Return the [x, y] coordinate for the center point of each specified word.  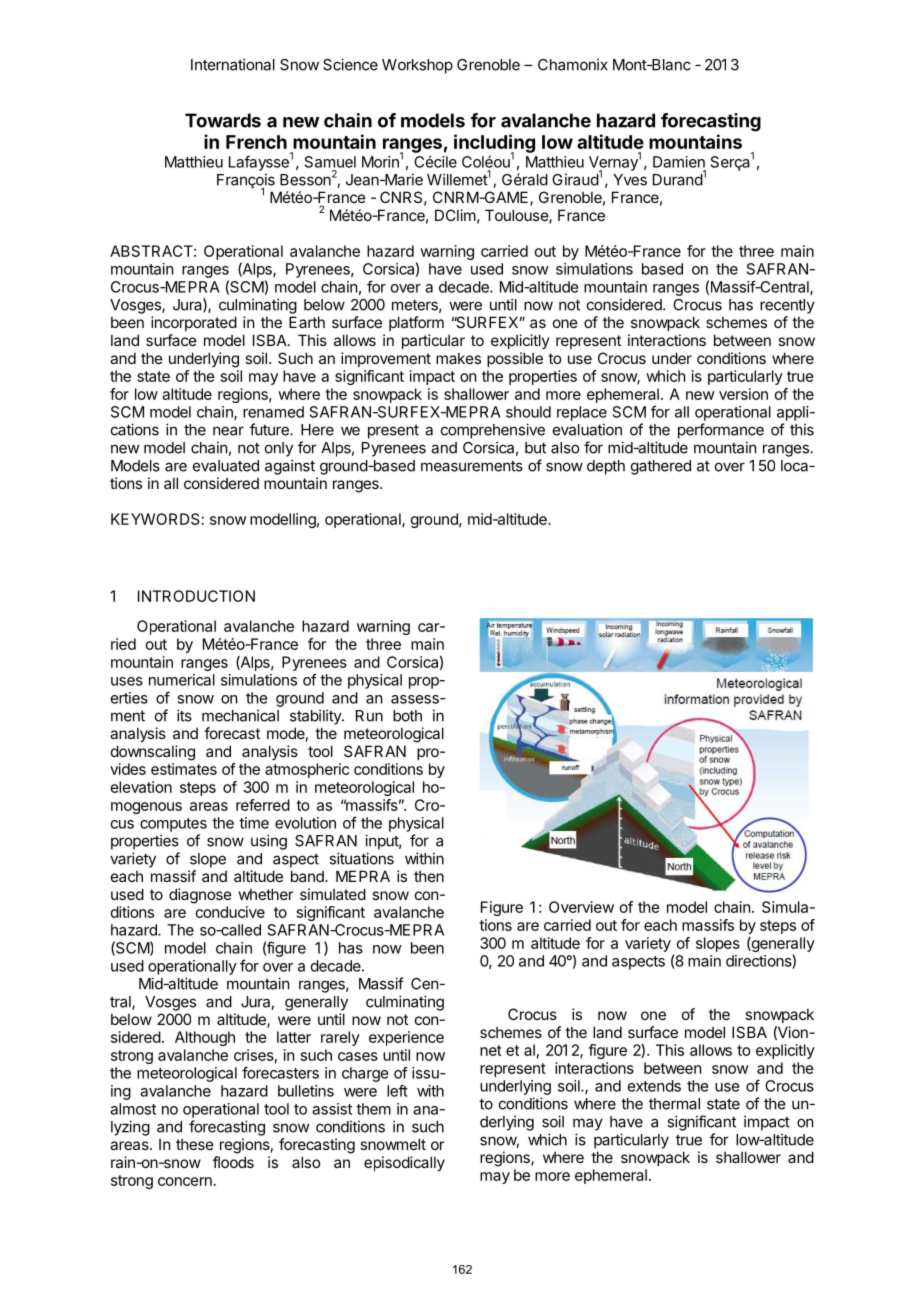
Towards [223, 120]
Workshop [417, 66]
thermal [674, 1104]
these [195, 1144]
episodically [404, 1163]
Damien [679, 162]
